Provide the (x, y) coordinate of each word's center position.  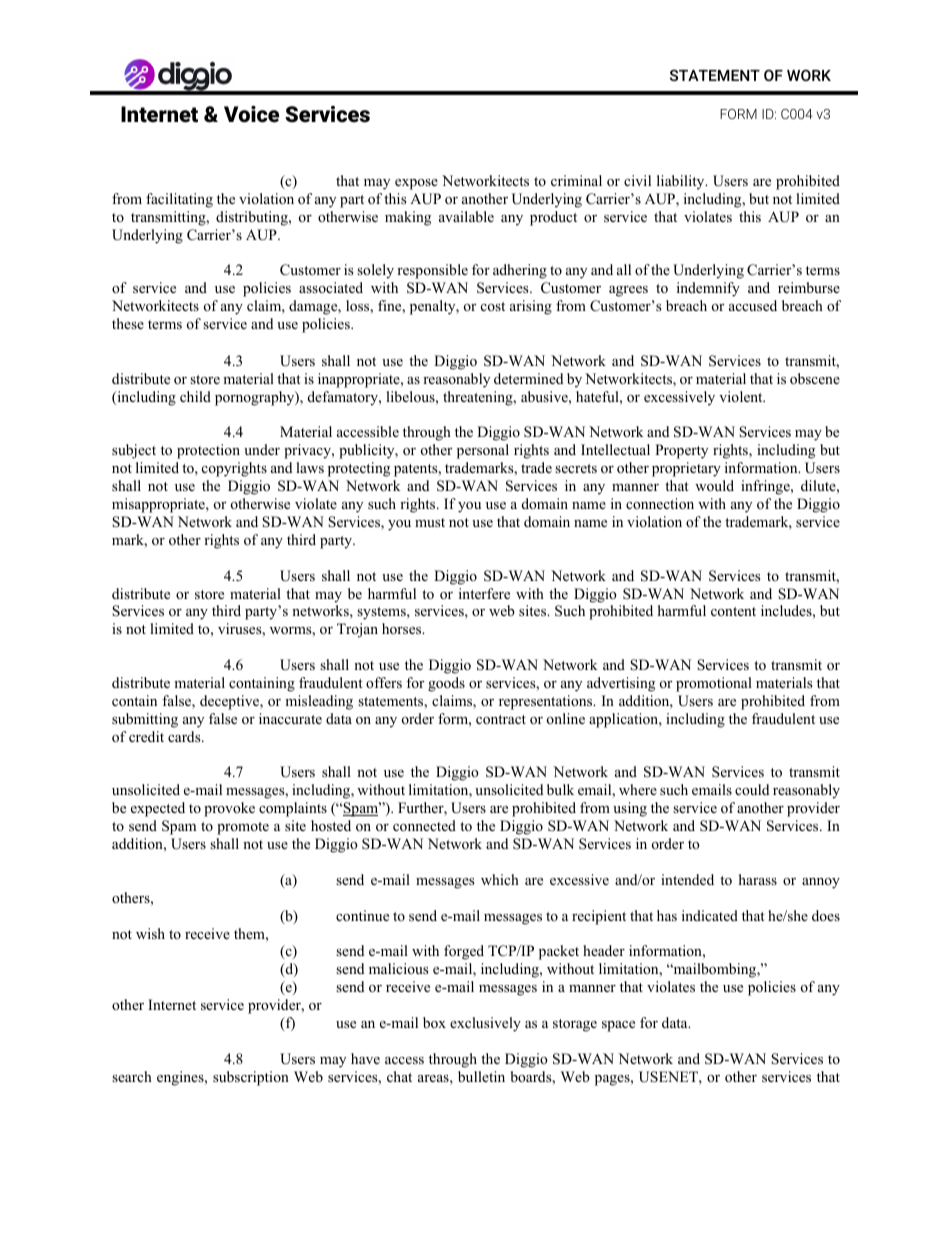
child (195, 396)
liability (682, 182)
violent (742, 396)
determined (528, 378)
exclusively (485, 1024)
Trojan (357, 630)
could (752, 789)
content (733, 611)
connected (424, 825)
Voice (251, 114)
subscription (251, 1078)
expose (416, 184)
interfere (484, 593)
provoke (229, 809)
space (618, 1026)
